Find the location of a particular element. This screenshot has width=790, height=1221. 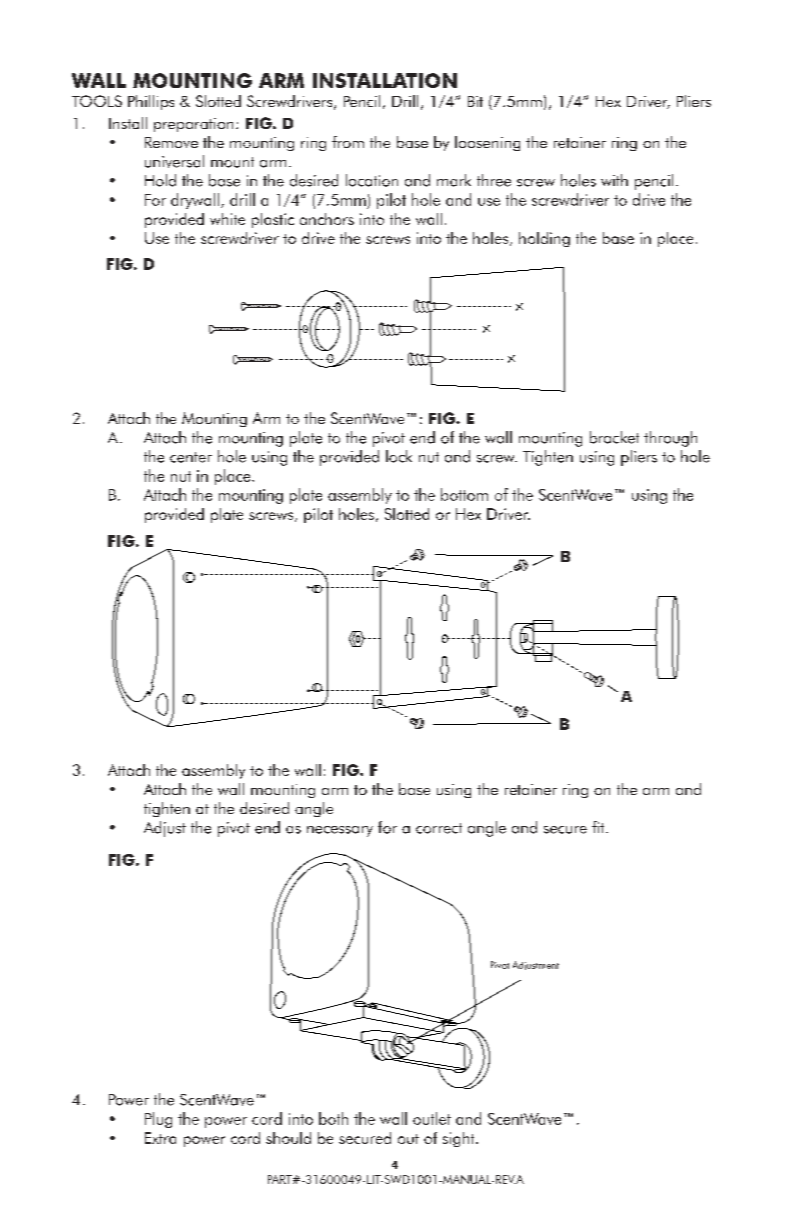

Remove is located at coordinates (171, 142).
